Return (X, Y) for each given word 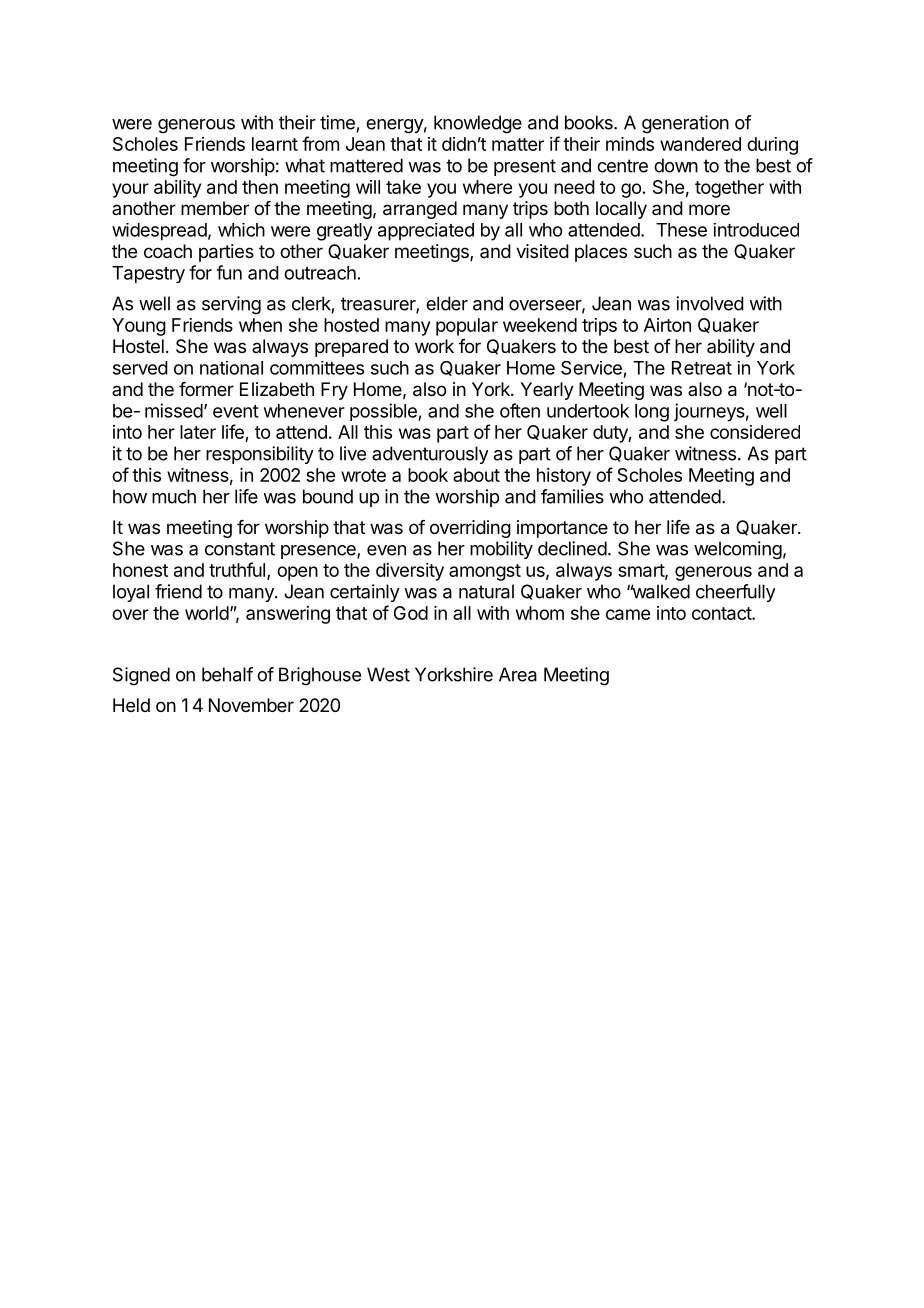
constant (240, 549)
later (198, 432)
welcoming (738, 550)
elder (447, 303)
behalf (227, 674)
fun (229, 272)
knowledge (478, 124)
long (652, 413)
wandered (700, 144)
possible (384, 412)
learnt (275, 144)
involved (710, 303)
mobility (501, 550)
